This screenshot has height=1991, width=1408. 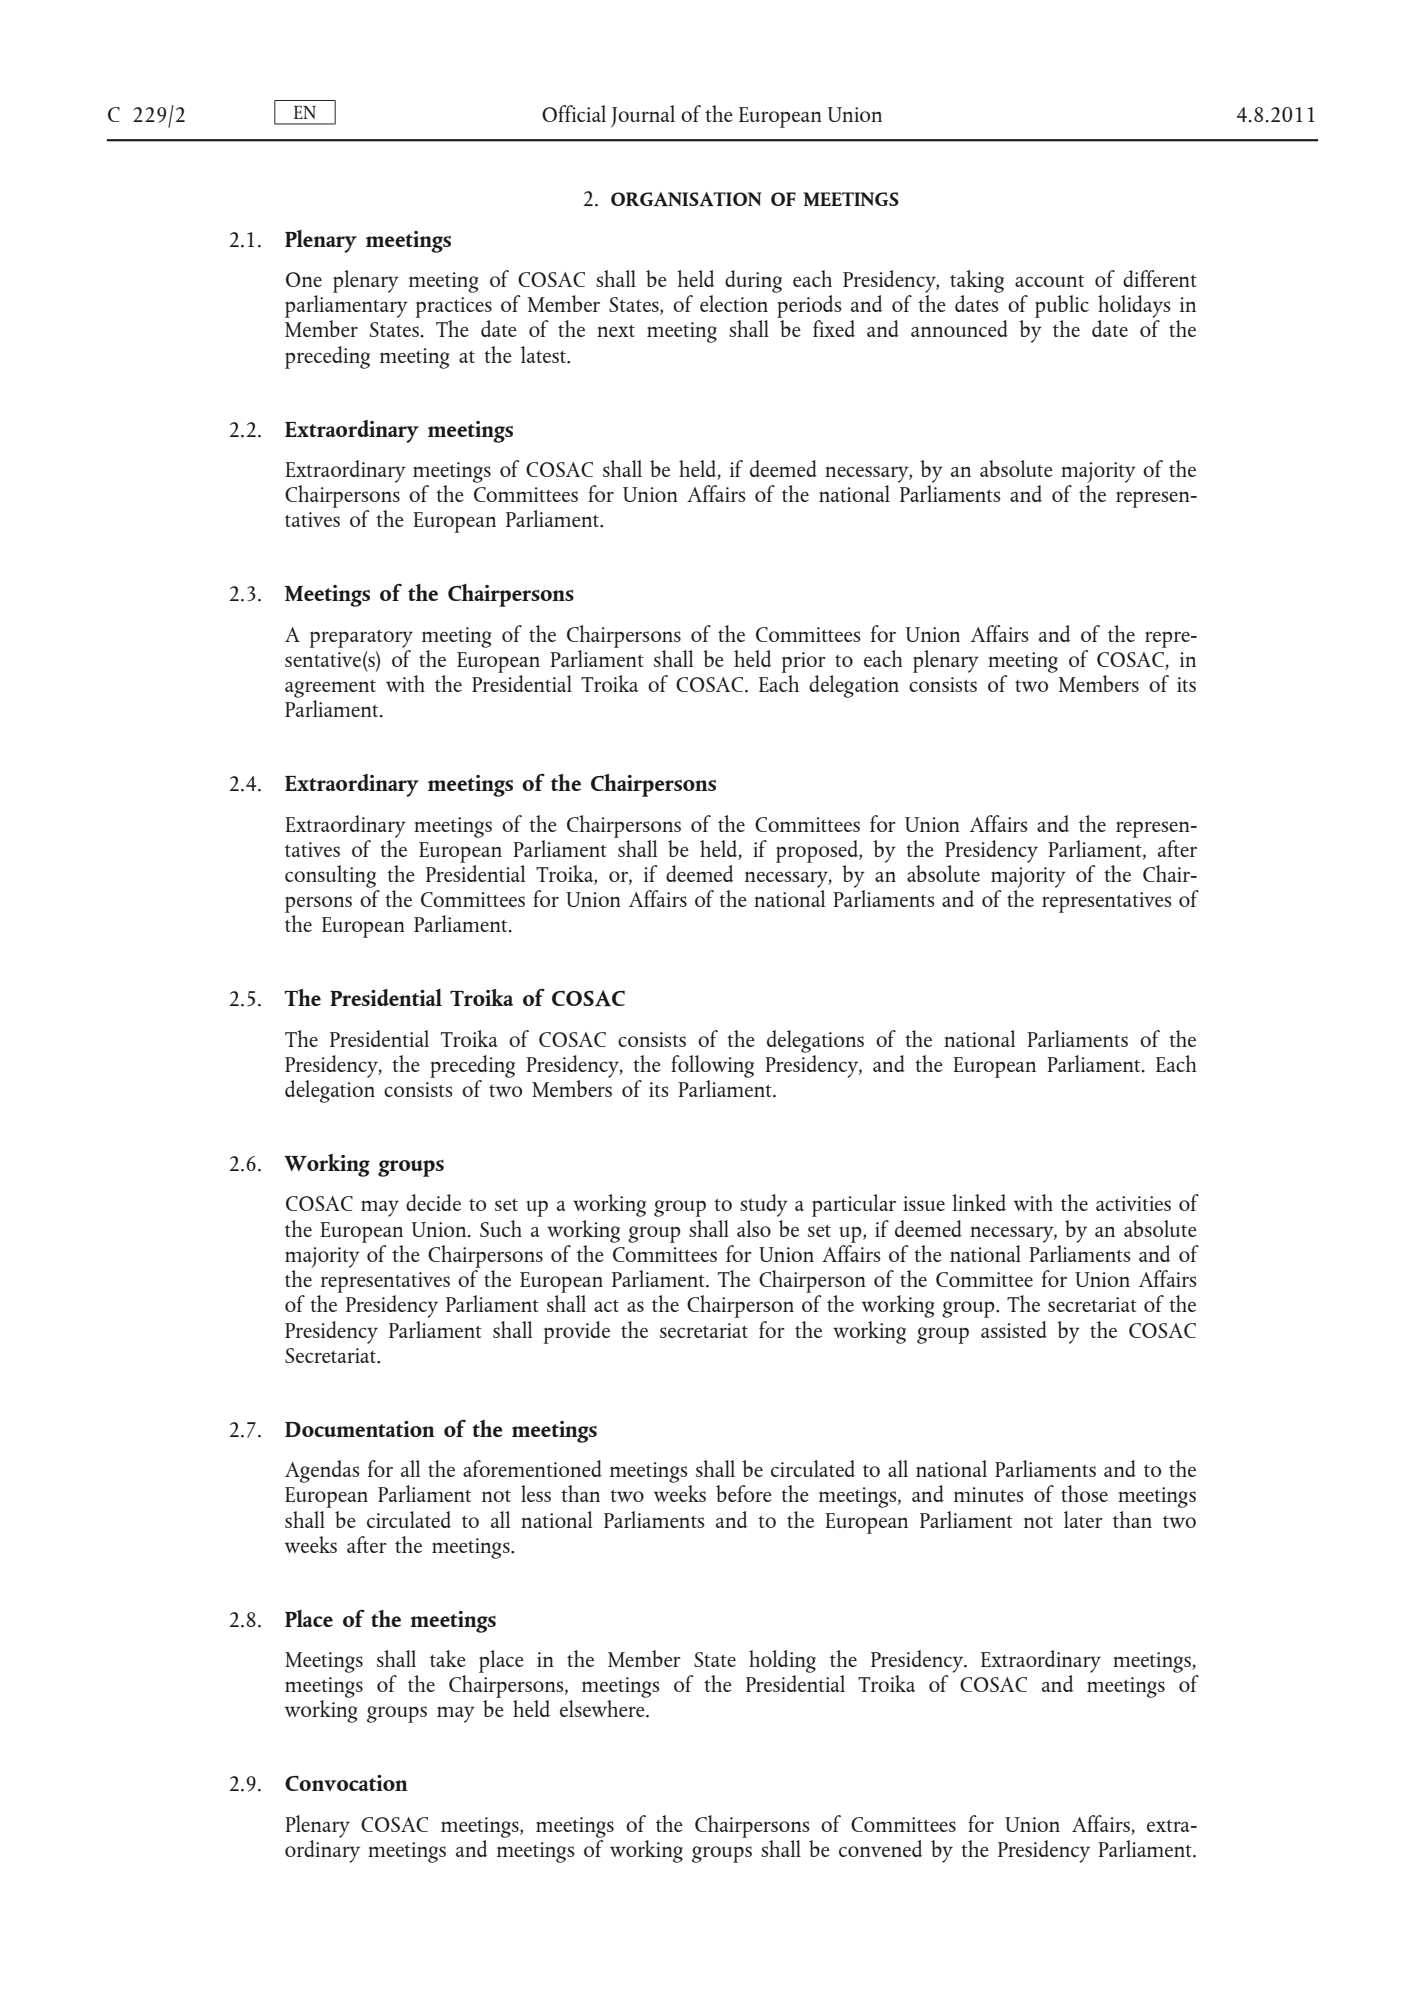 What do you see at coordinates (454, 307) in the screenshot?
I see `practices` at bounding box center [454, 307].
